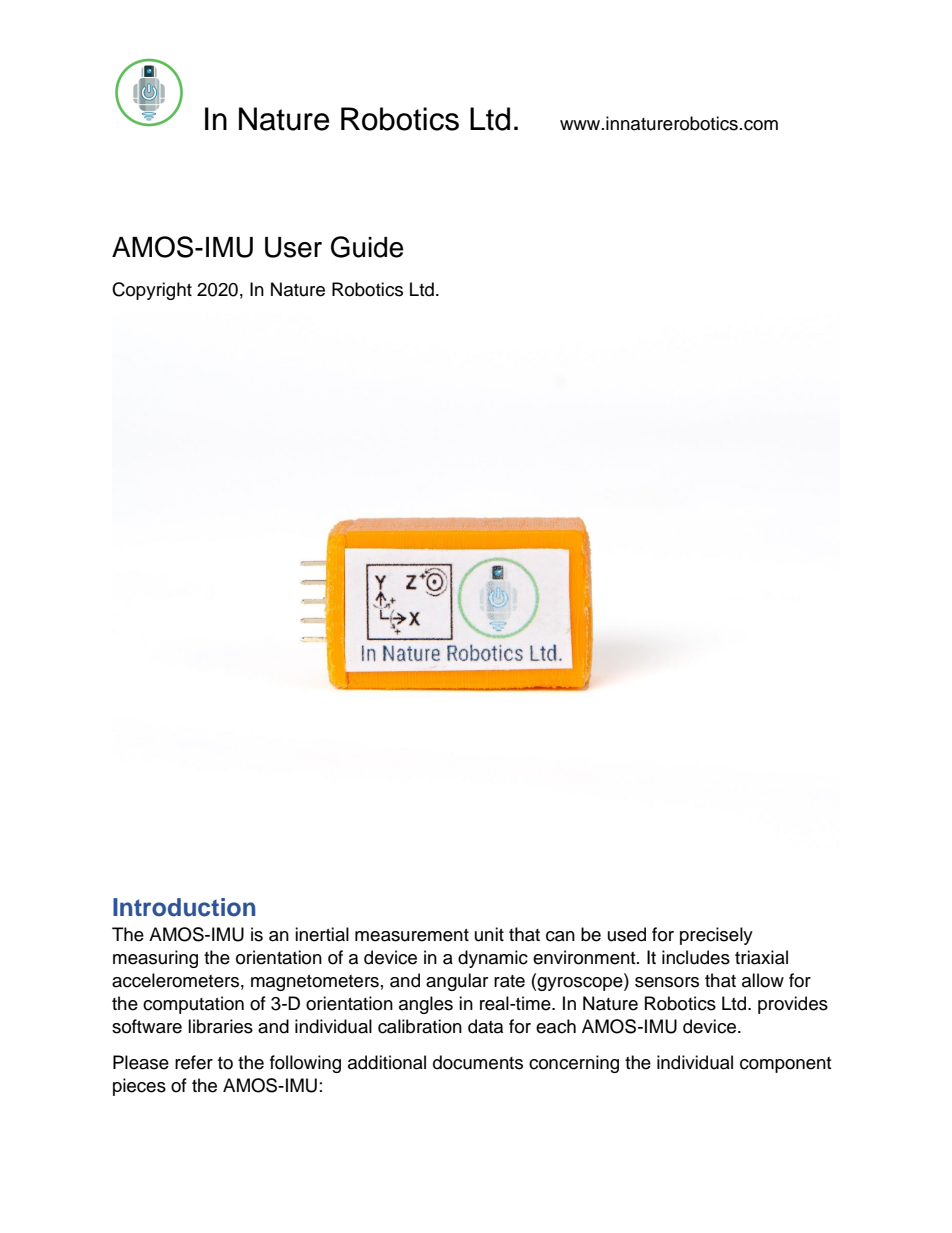 The image size is (952, 1233). I want to click on used, so click(627, 934).
